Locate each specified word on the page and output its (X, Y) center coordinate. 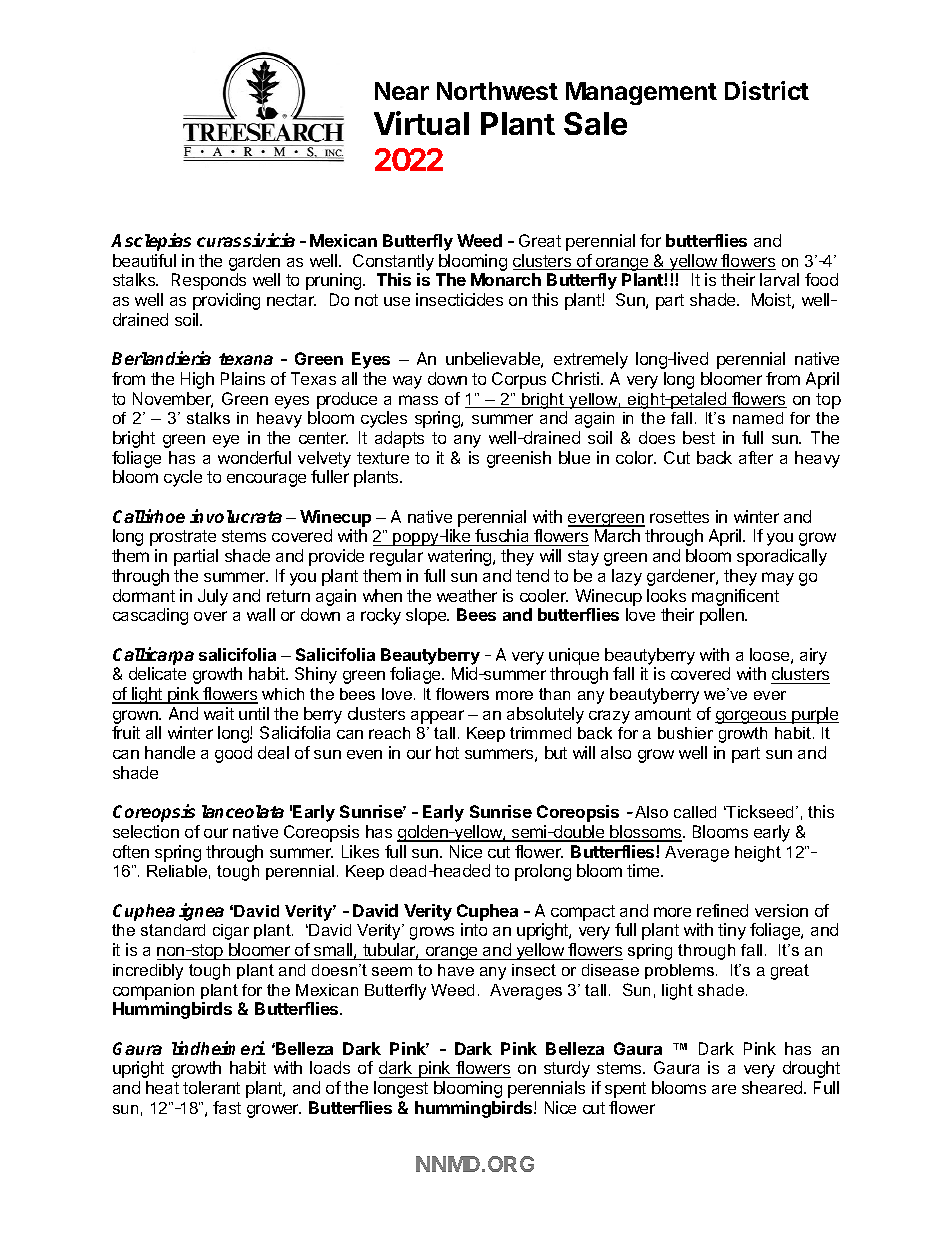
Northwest (497, 91)
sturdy (567, 1069)
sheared (773, 1087)
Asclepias (151, 242)
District (767, 90)
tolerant (211, 1087)
